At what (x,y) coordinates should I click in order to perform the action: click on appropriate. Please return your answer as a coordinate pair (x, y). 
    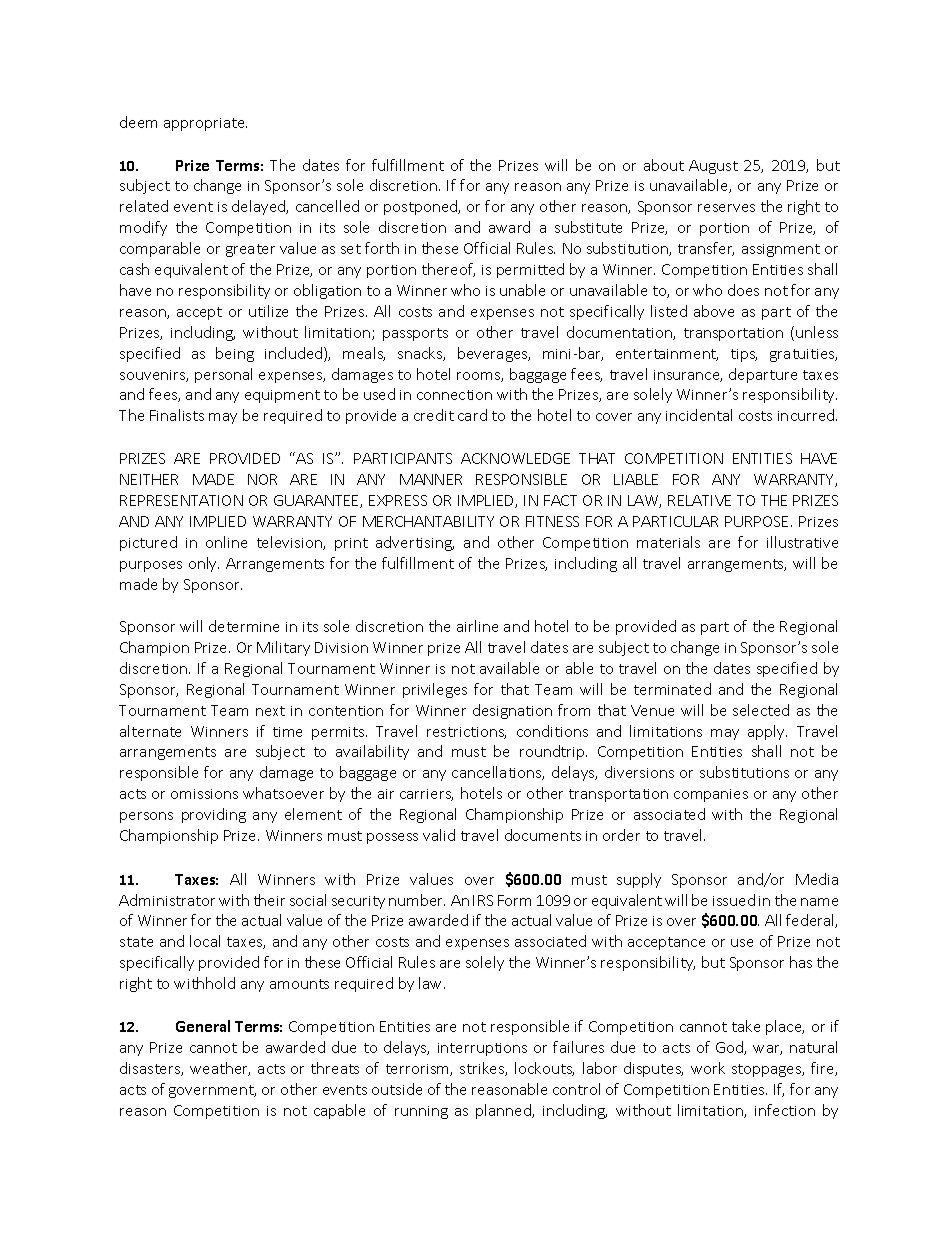
    Looking at the image, I should click on (205, 124).
